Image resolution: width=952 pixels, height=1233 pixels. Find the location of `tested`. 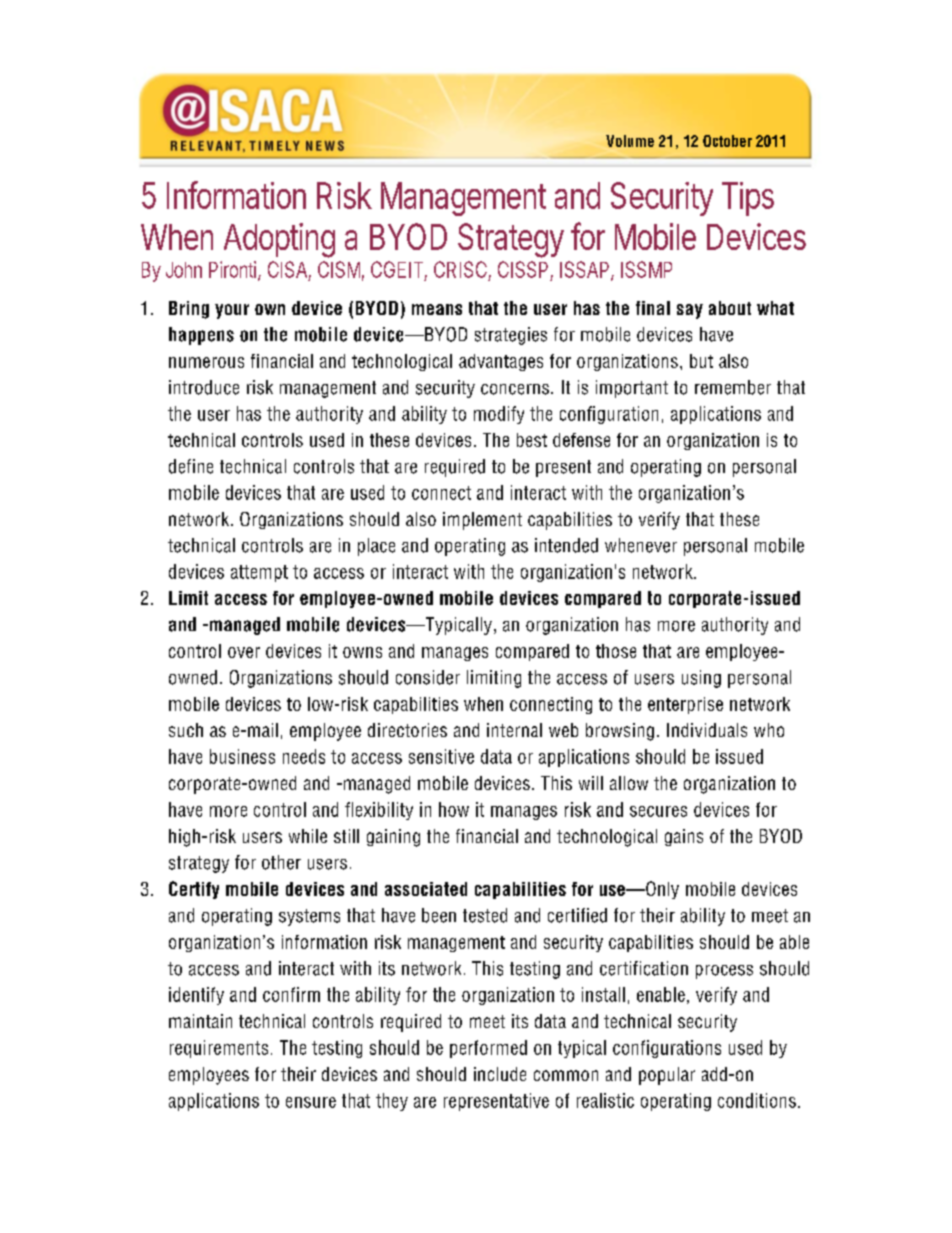

tested is located at coordinates (485, 915).
